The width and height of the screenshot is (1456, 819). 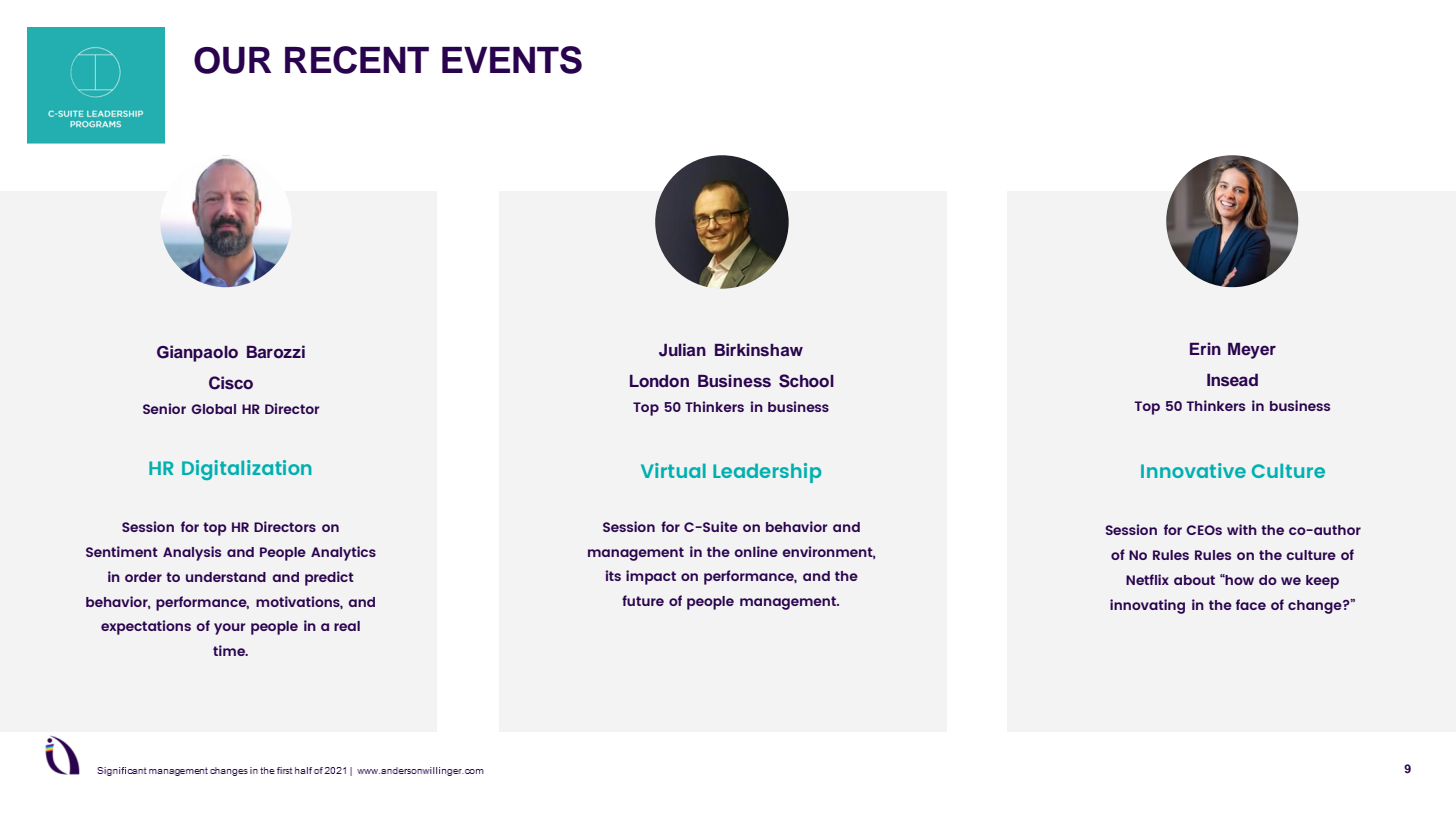 What do you see at coordinates (512, 60) in the screenshot?
I see `EVENTS` at bounding box center [512, 60].
